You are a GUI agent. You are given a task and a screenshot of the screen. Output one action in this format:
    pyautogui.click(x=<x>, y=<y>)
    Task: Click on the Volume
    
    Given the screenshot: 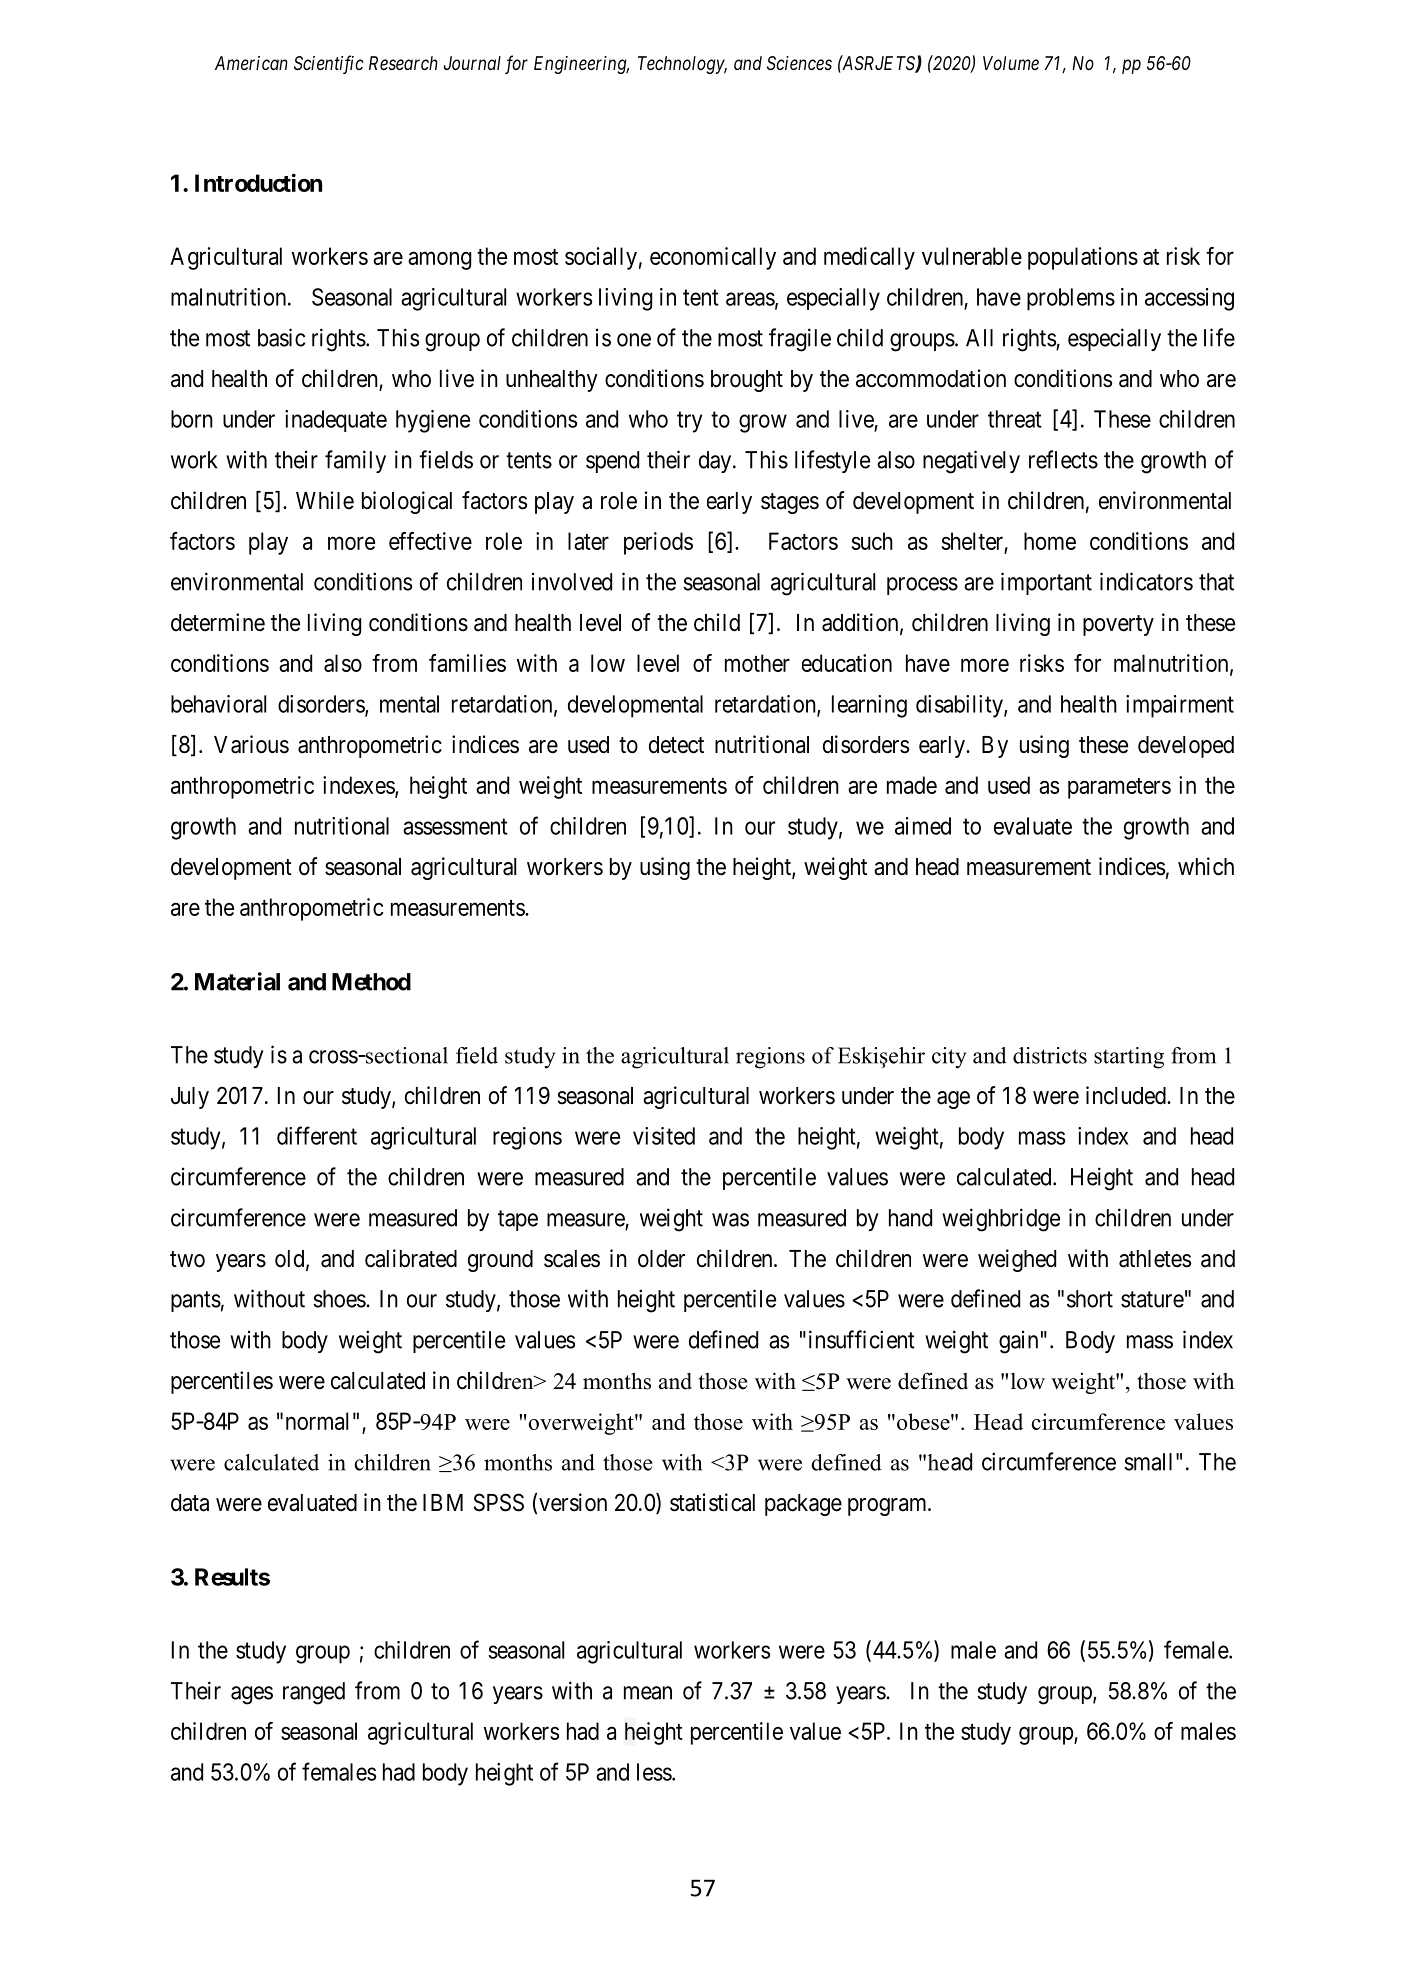 What is the action you would take?
    pyautogui.click(x=1011, y=63)
